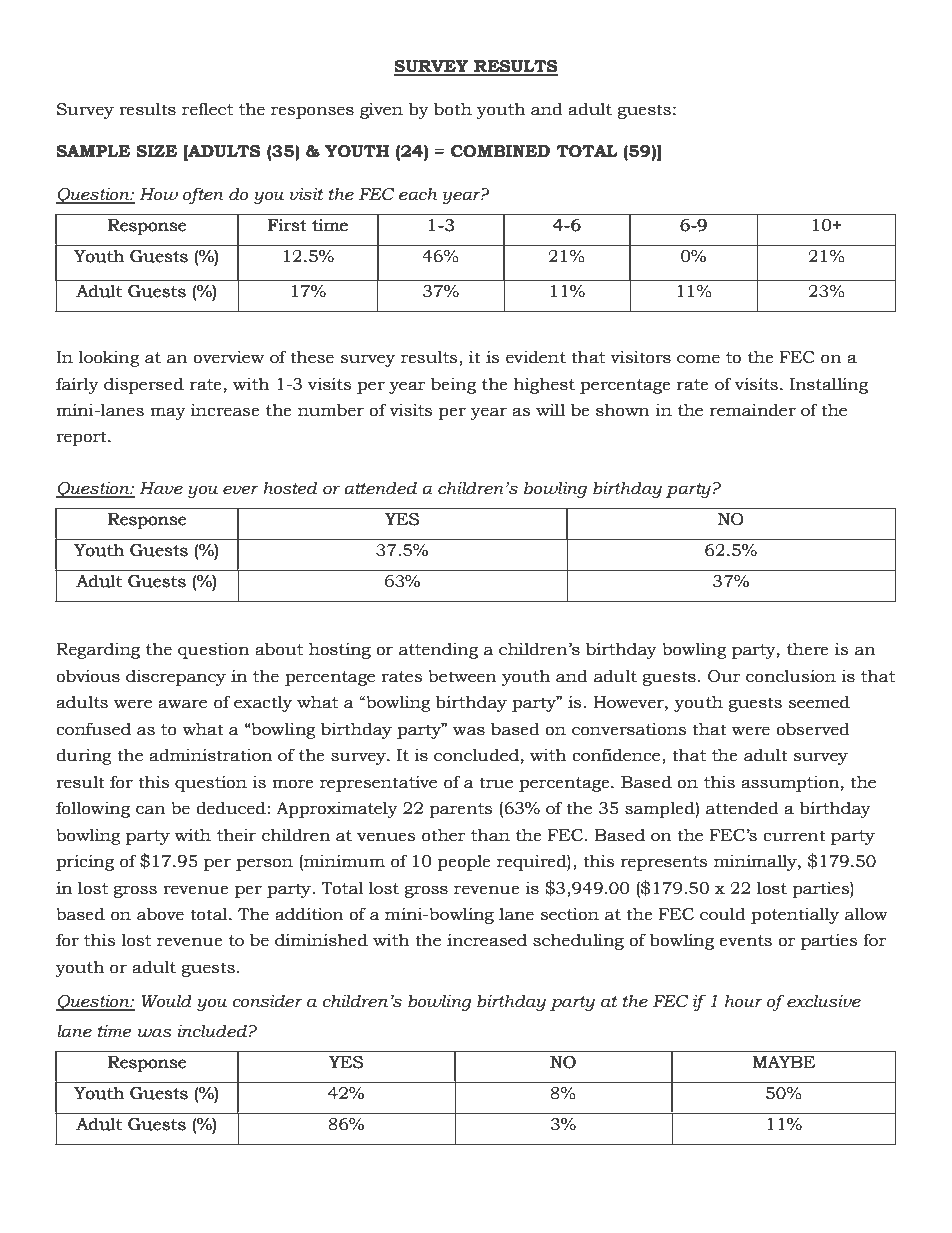 The height and width of the screenshot is (1233, 952). What do you see at coordinates (161, 488) in the screenshot?
I see `Have` at bounding box center [161, 488].
